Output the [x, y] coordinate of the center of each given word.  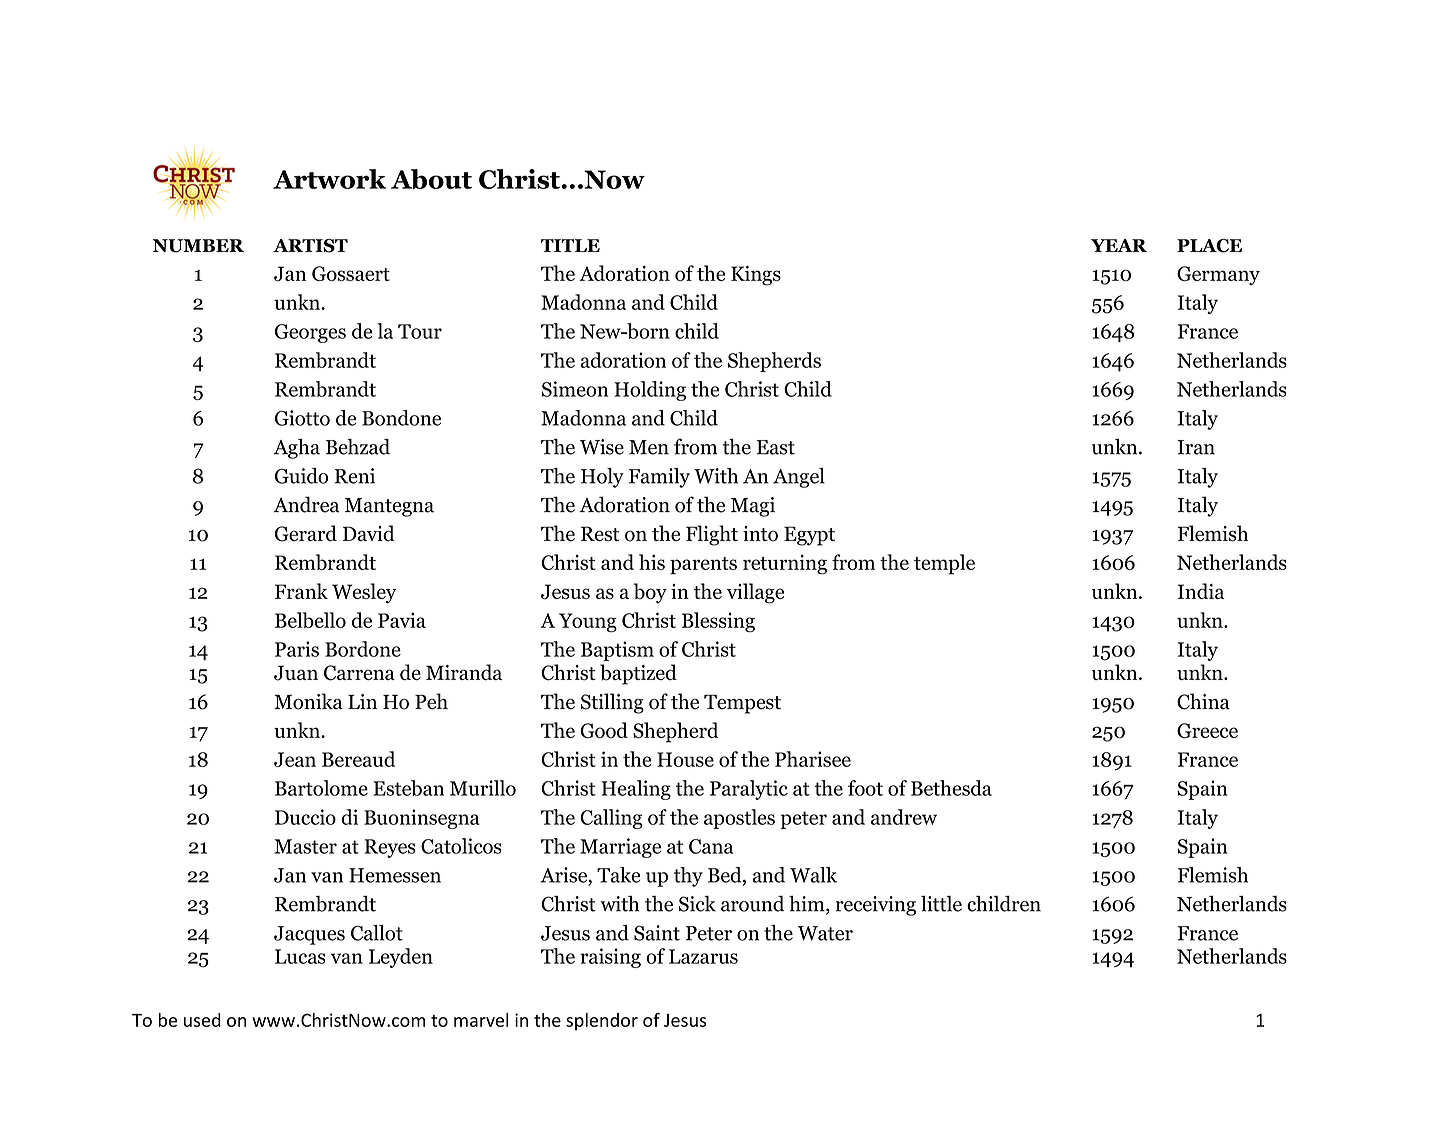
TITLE [570, 245]
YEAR [1119, 245]
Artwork [329, 179]
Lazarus [703, 956]
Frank [301, 591]
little [941, 904]
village [755, 593]
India [1200, 591]
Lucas [300, 956]
